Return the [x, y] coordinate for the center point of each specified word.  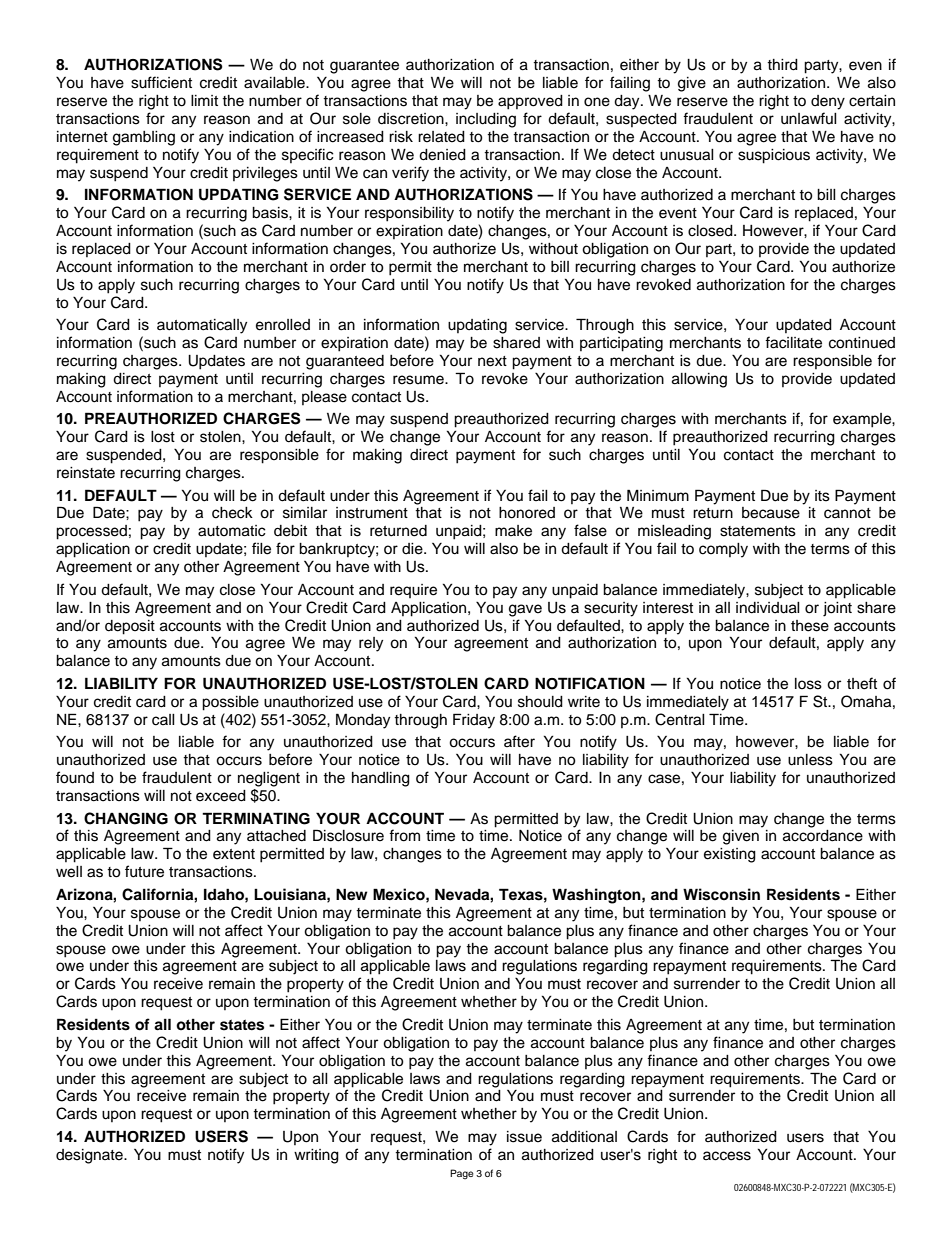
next [492, 361]
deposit [130, 627]
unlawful [809, 118]
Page [462, 1174]
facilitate [793, 342]
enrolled [283, 325]
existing [730, 855]
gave [525, 610]
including [486, 120]
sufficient [161, 82]
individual [768, 608]
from [404, 835]
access [727, 1156]
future [144, 871]
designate [90, 1156]
